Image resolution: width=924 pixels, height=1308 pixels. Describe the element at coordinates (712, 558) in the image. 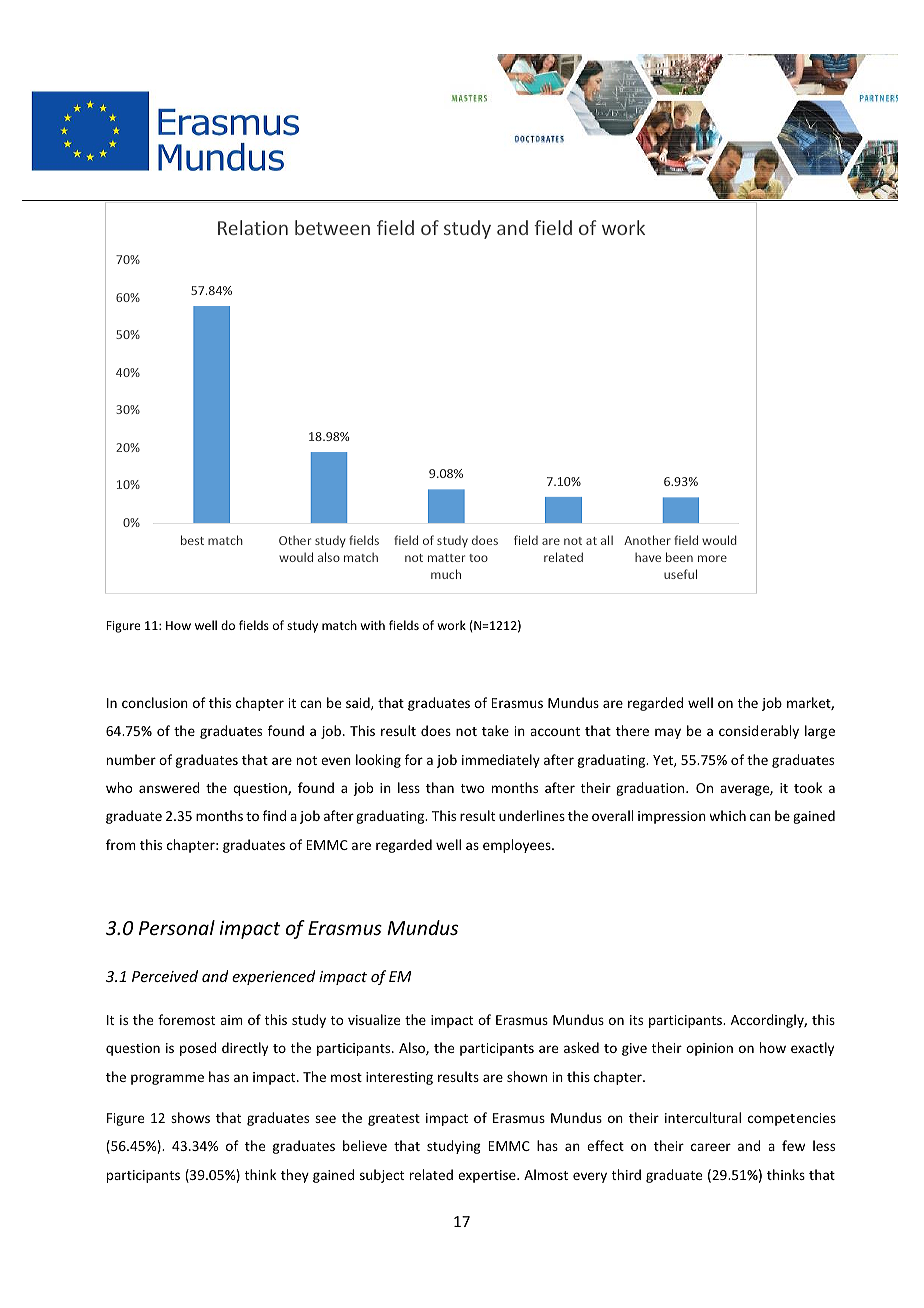

I see `more` at that location.
